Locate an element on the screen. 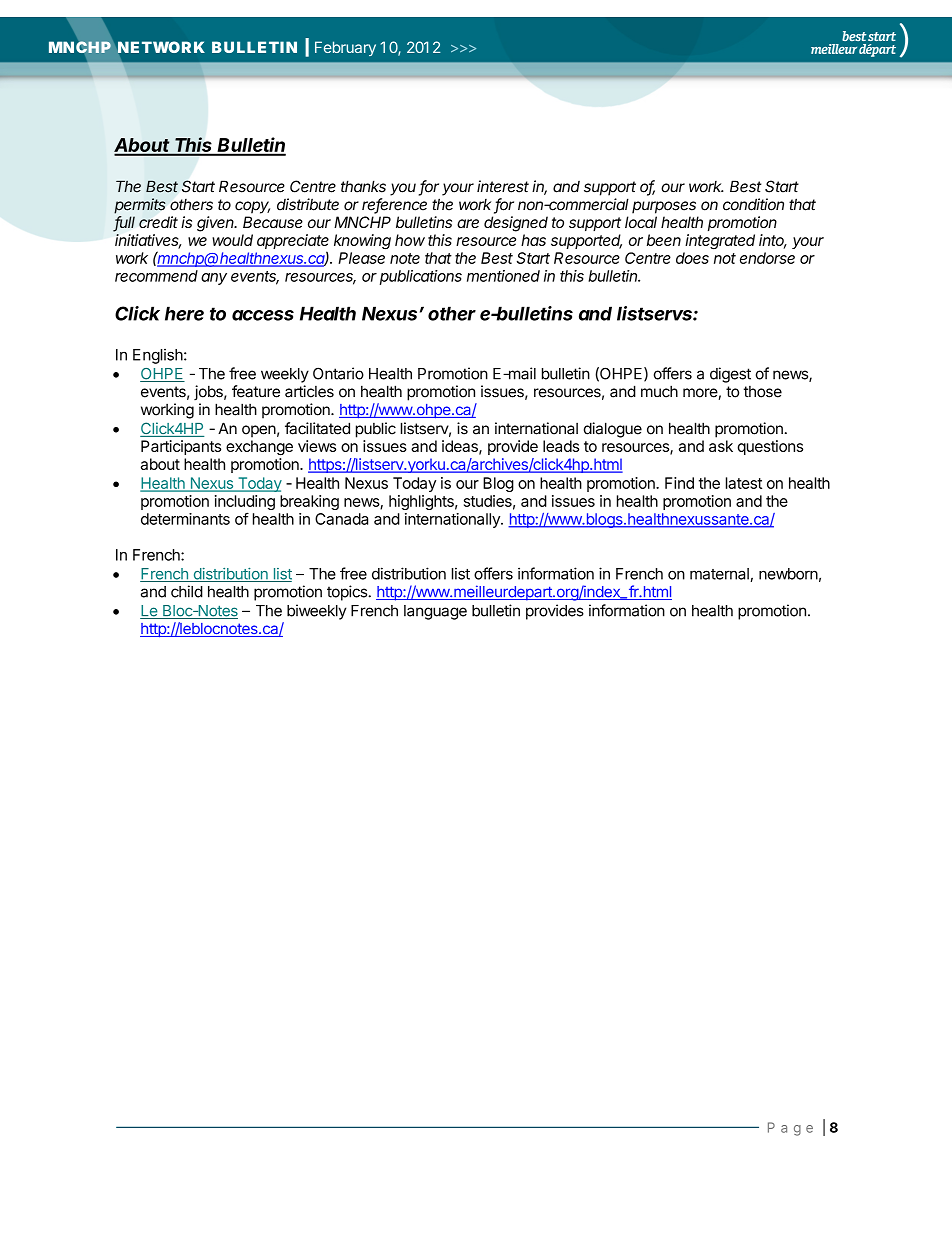  topics is located at coordinates (348, 593).
